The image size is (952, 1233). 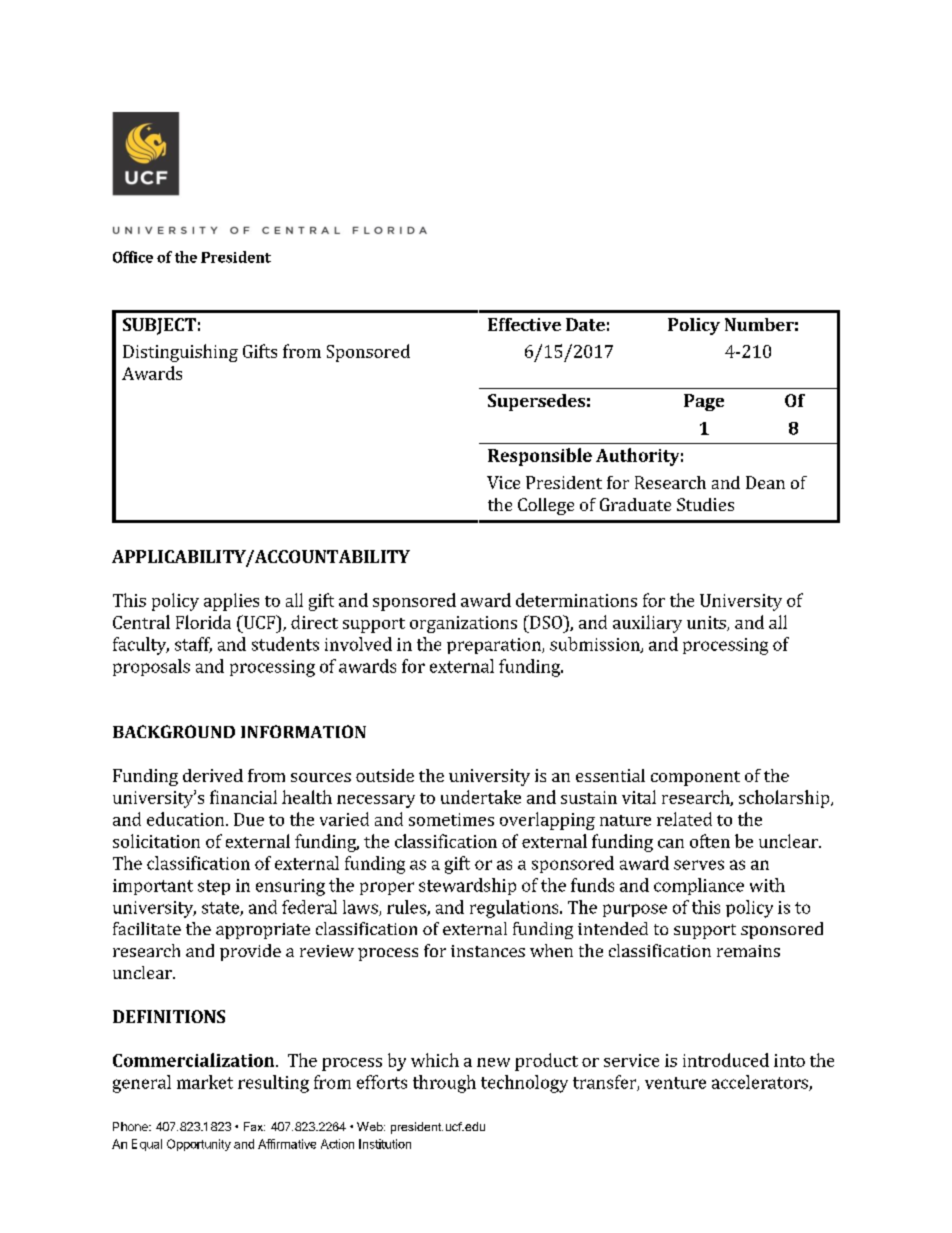 What do you see at coordinates (705, 504) in the screenshot?
I see `Studies` at bounding box center [705, 504].
